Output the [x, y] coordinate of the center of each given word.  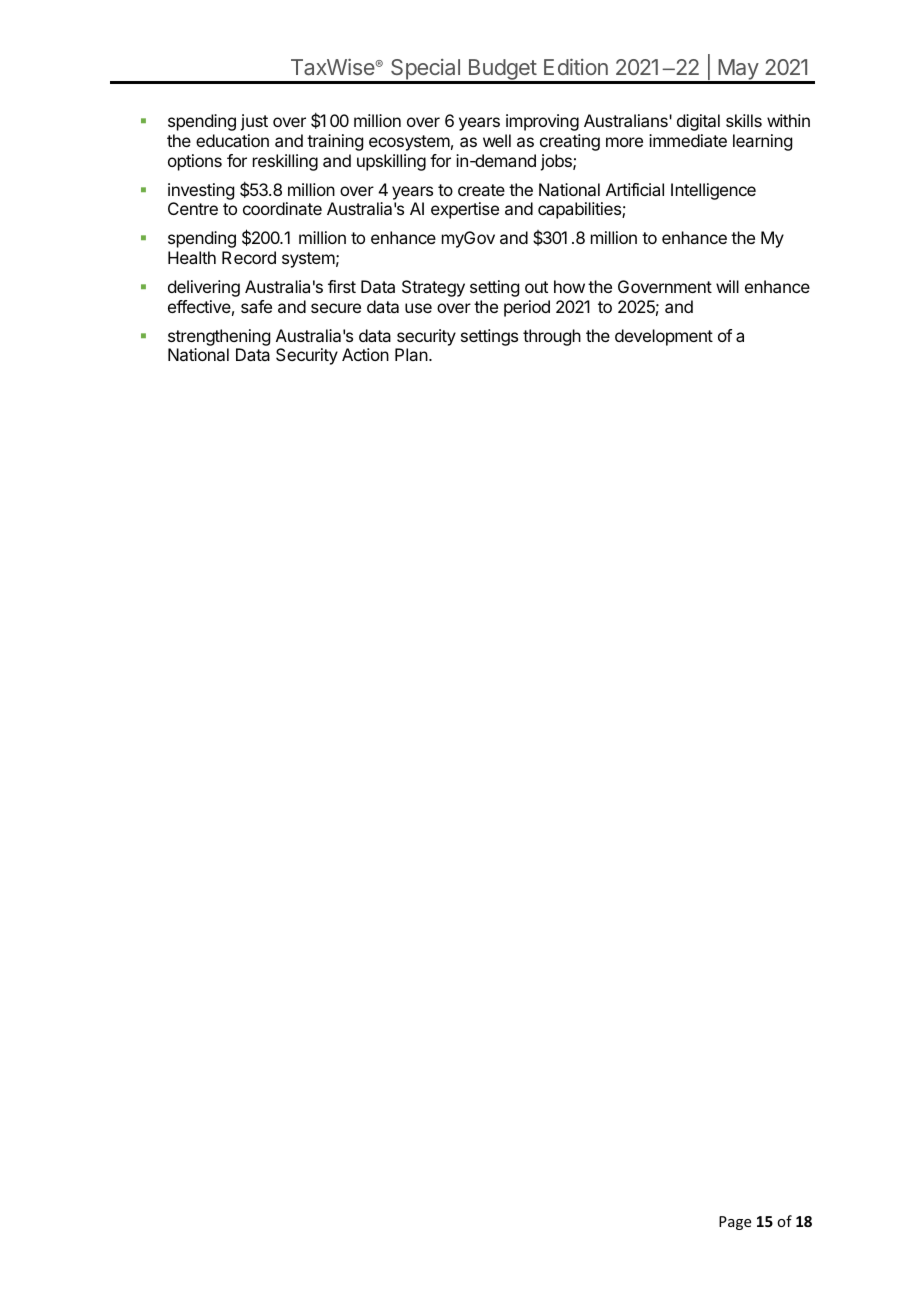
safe [256, 306]
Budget [502, 71]
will [727, 286]
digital [698, 122]
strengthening [219, 337]
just [254, 122]
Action [365, 354]
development [664, 337]
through [552, 337]
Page [735, 1223]
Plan [412, 354]
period [527, 308]
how [569, 286]
